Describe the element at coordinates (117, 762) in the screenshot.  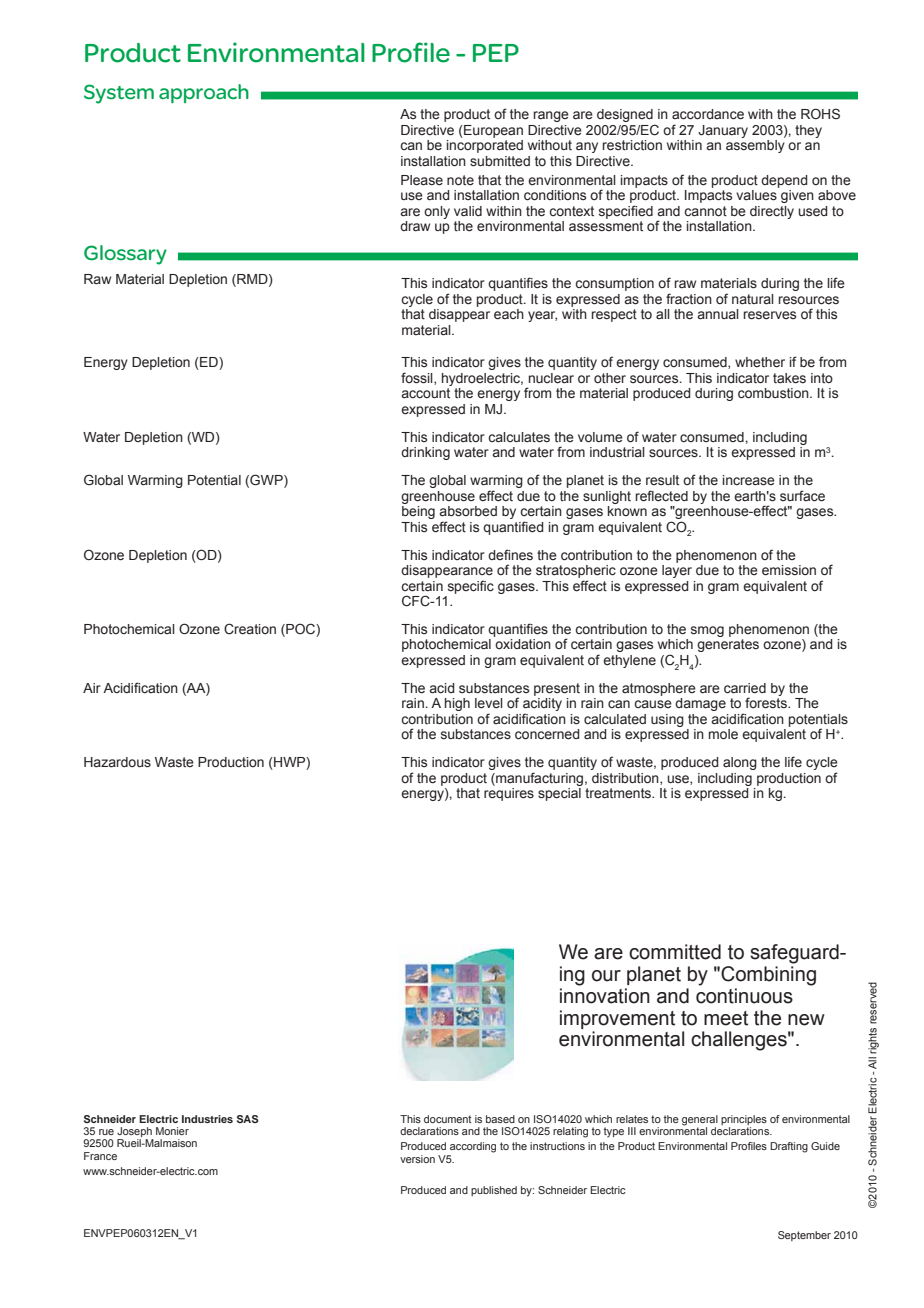
I see `Hazardous` at that location.
